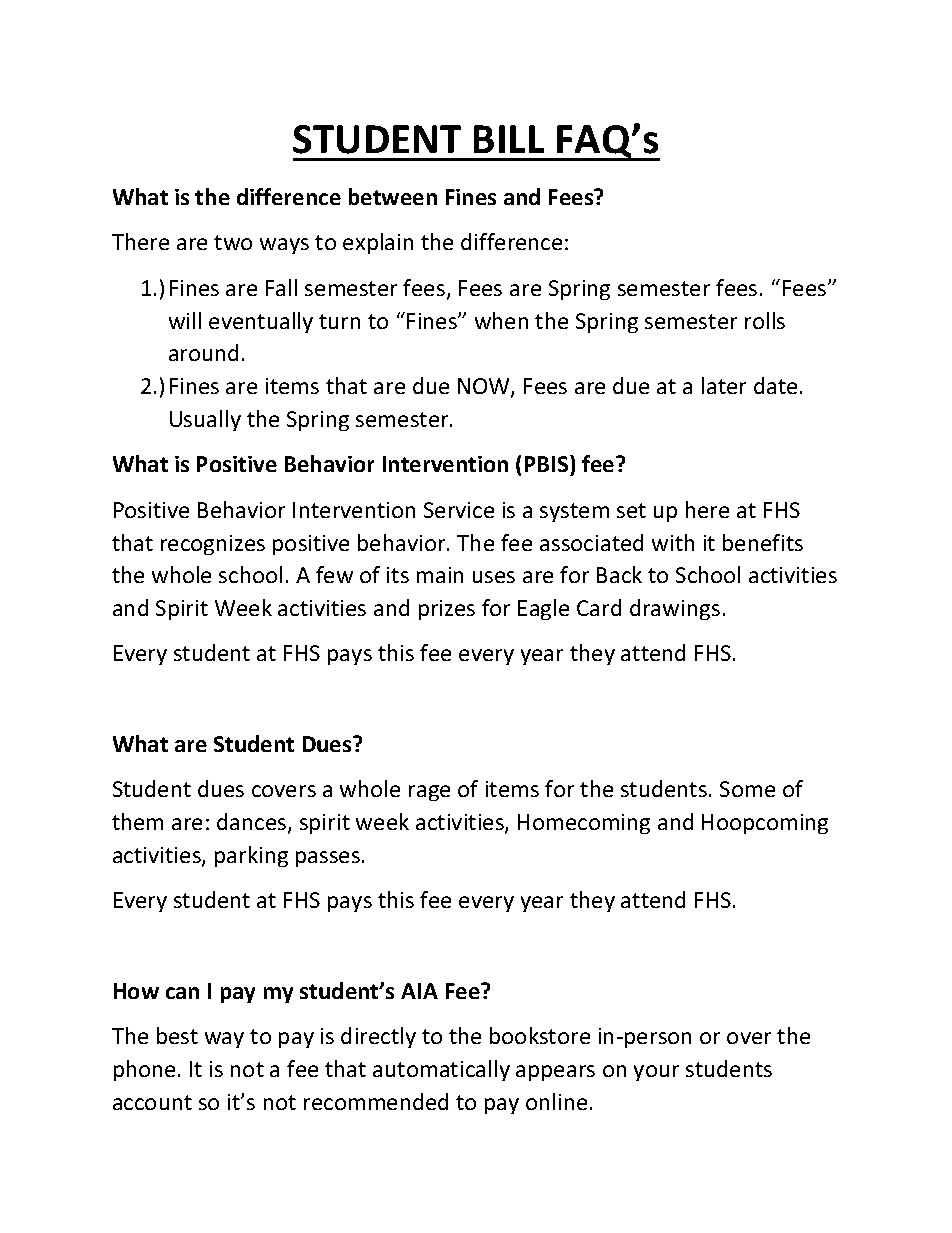 Image resolution: width=952 pixels, height=1233 pixels. What do you see at coordinates (765, 320) in the image?
I see `rolls` at bounding box center [765, 320].
